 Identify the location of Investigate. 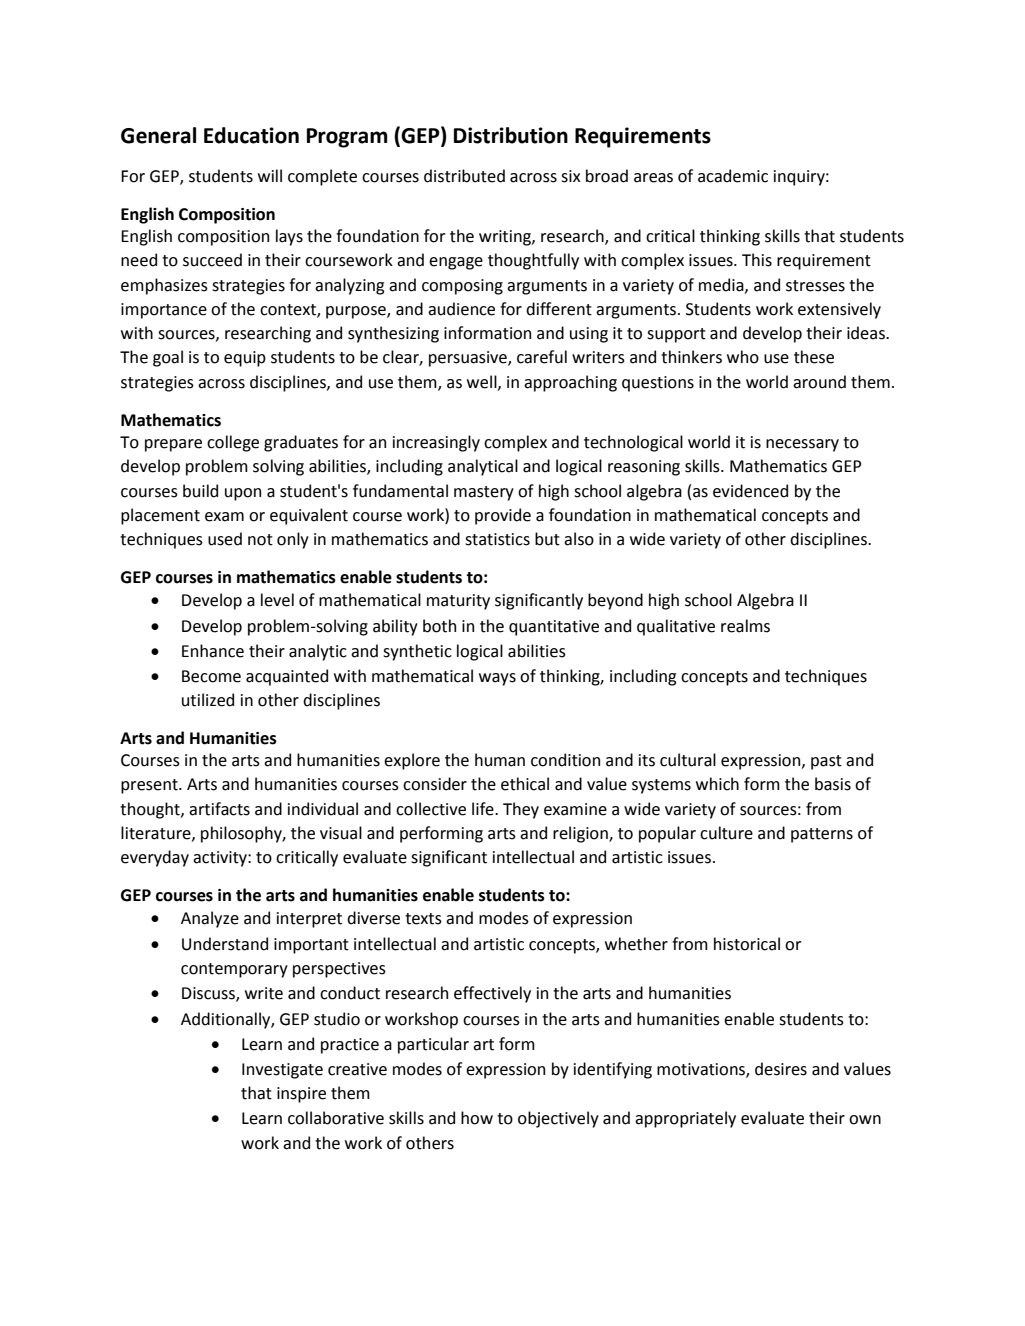
(282, 1071).
